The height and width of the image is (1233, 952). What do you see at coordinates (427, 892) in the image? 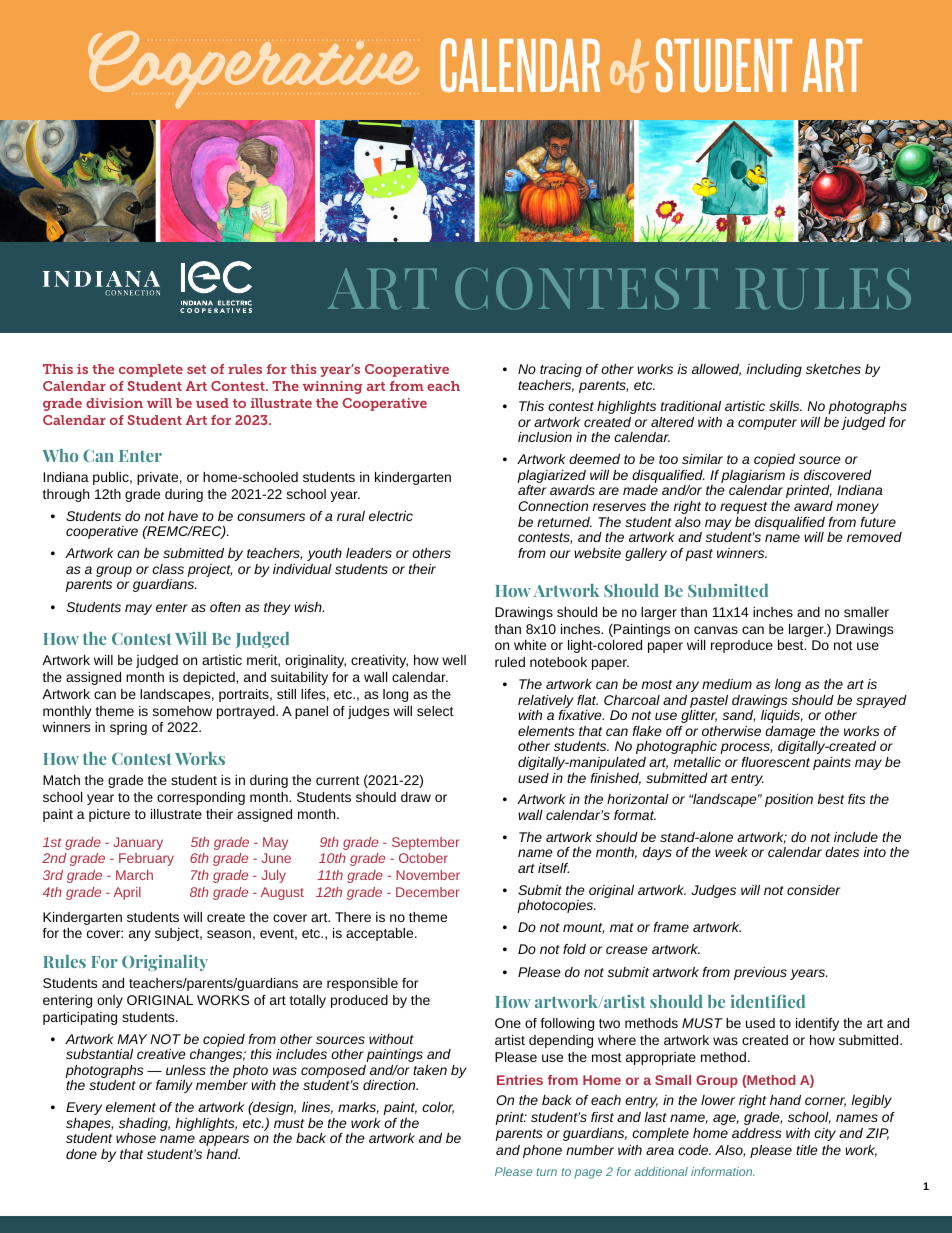
I see `December` at bounding box center [427, 892].
